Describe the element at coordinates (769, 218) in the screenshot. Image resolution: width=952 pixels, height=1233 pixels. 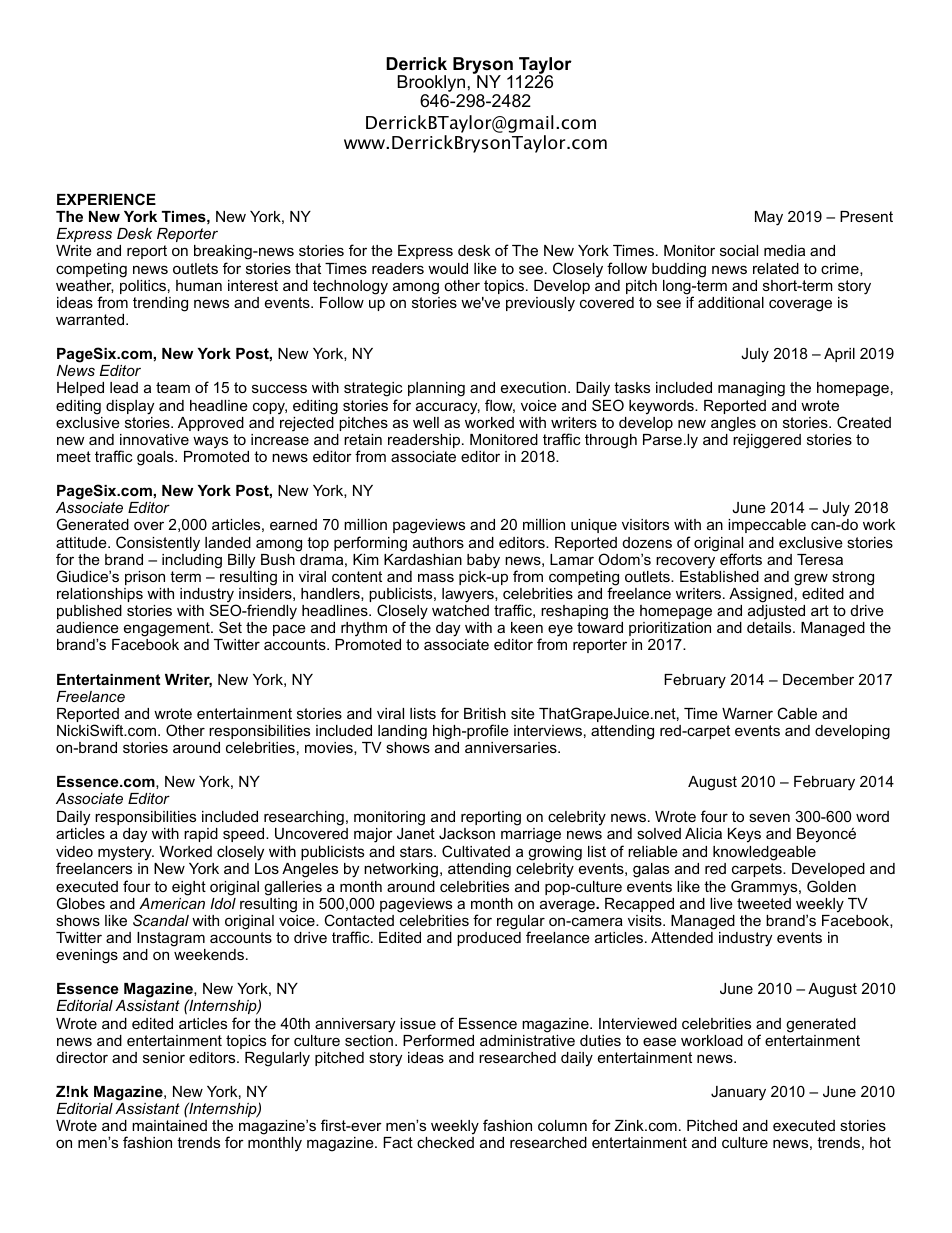
I see `May` at that location.
